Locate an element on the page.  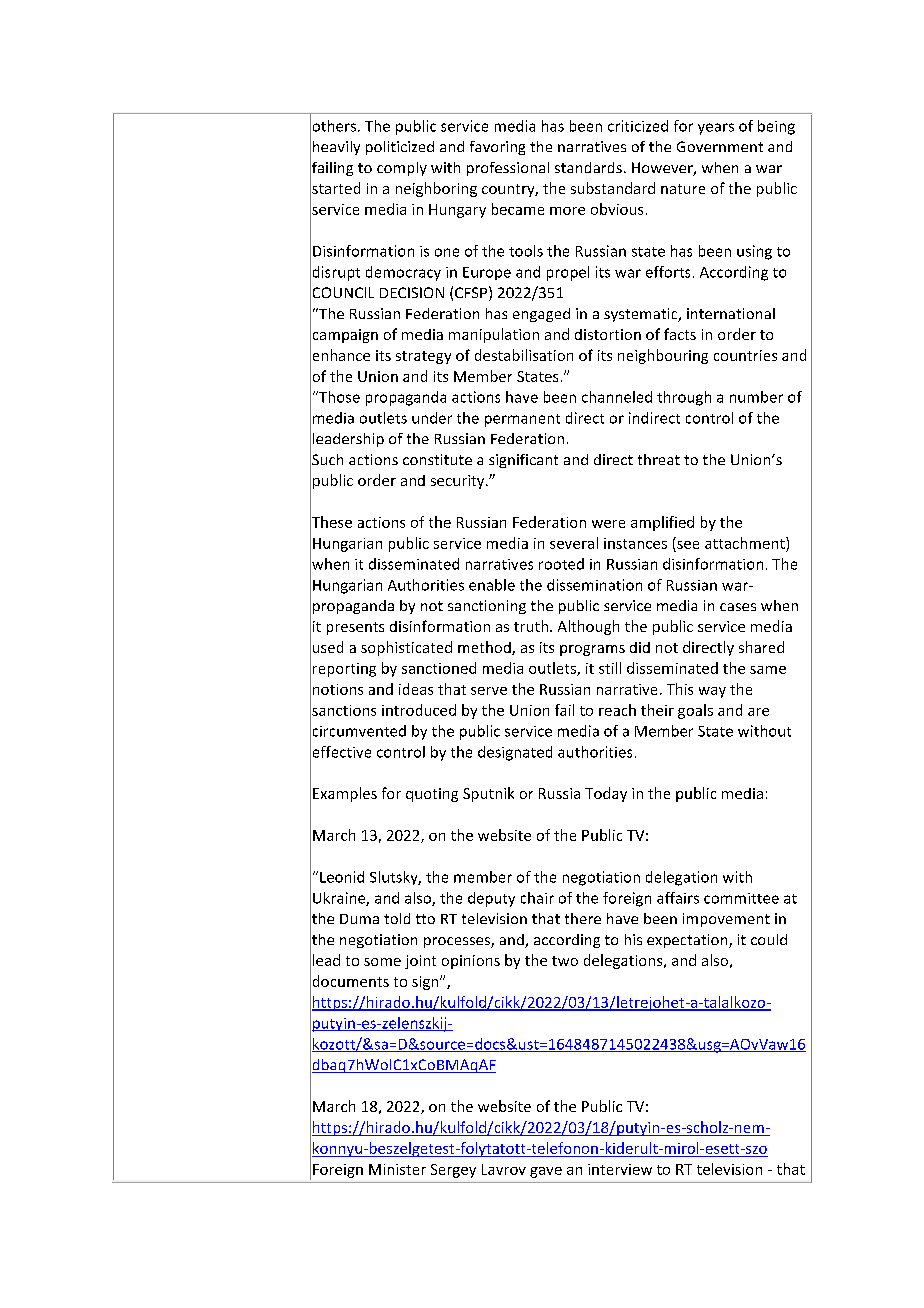
standards is located at coordinates (588, 167).
